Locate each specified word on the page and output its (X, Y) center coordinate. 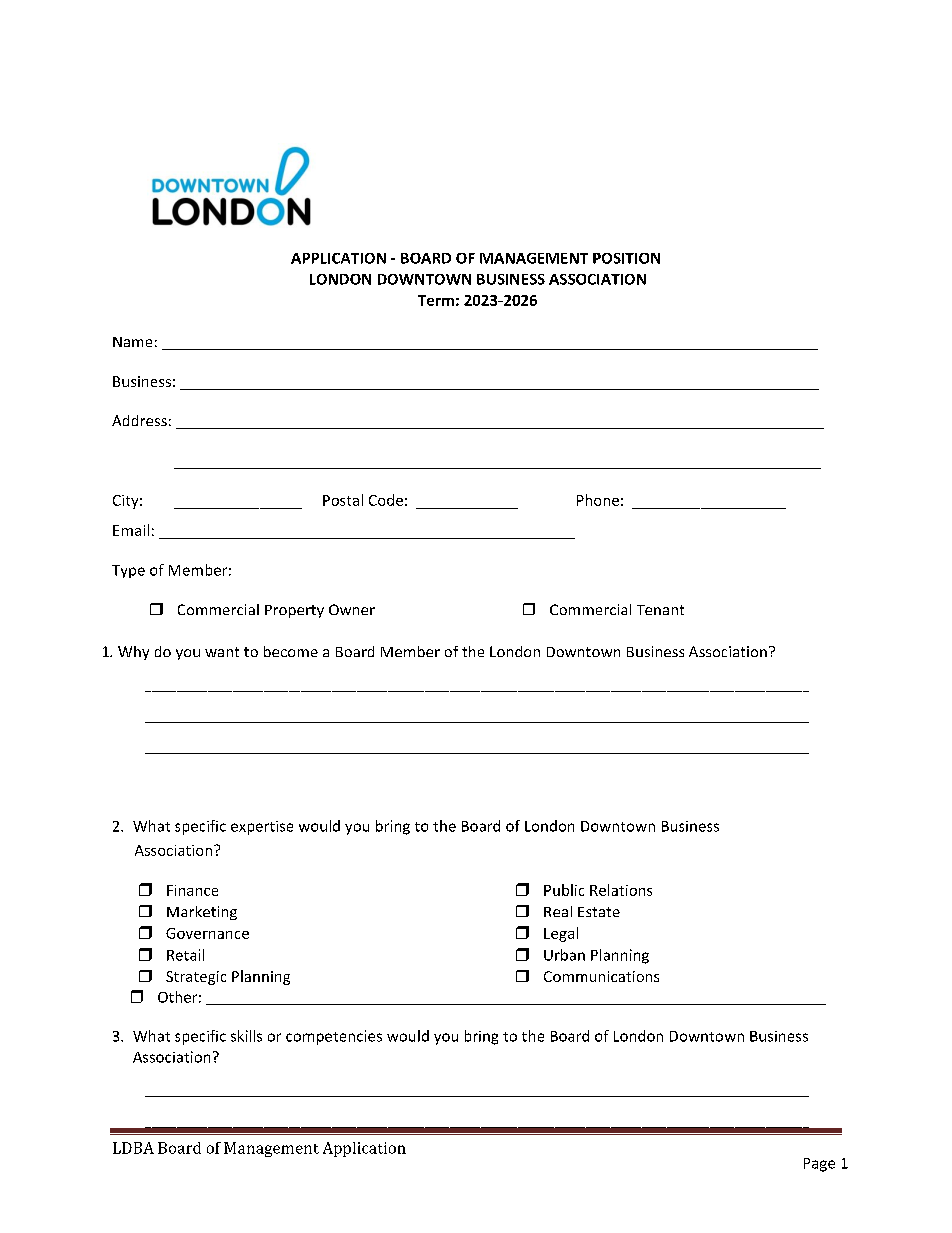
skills (246, 1036)
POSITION (626, 258)
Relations (621, 890)
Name (132, 342)
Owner (352, 609)
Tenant (660, 610)
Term (436, 300)
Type (128, 571)
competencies (334, 1037)
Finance (192, 890)
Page (819, 1165)
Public (564, 890)
